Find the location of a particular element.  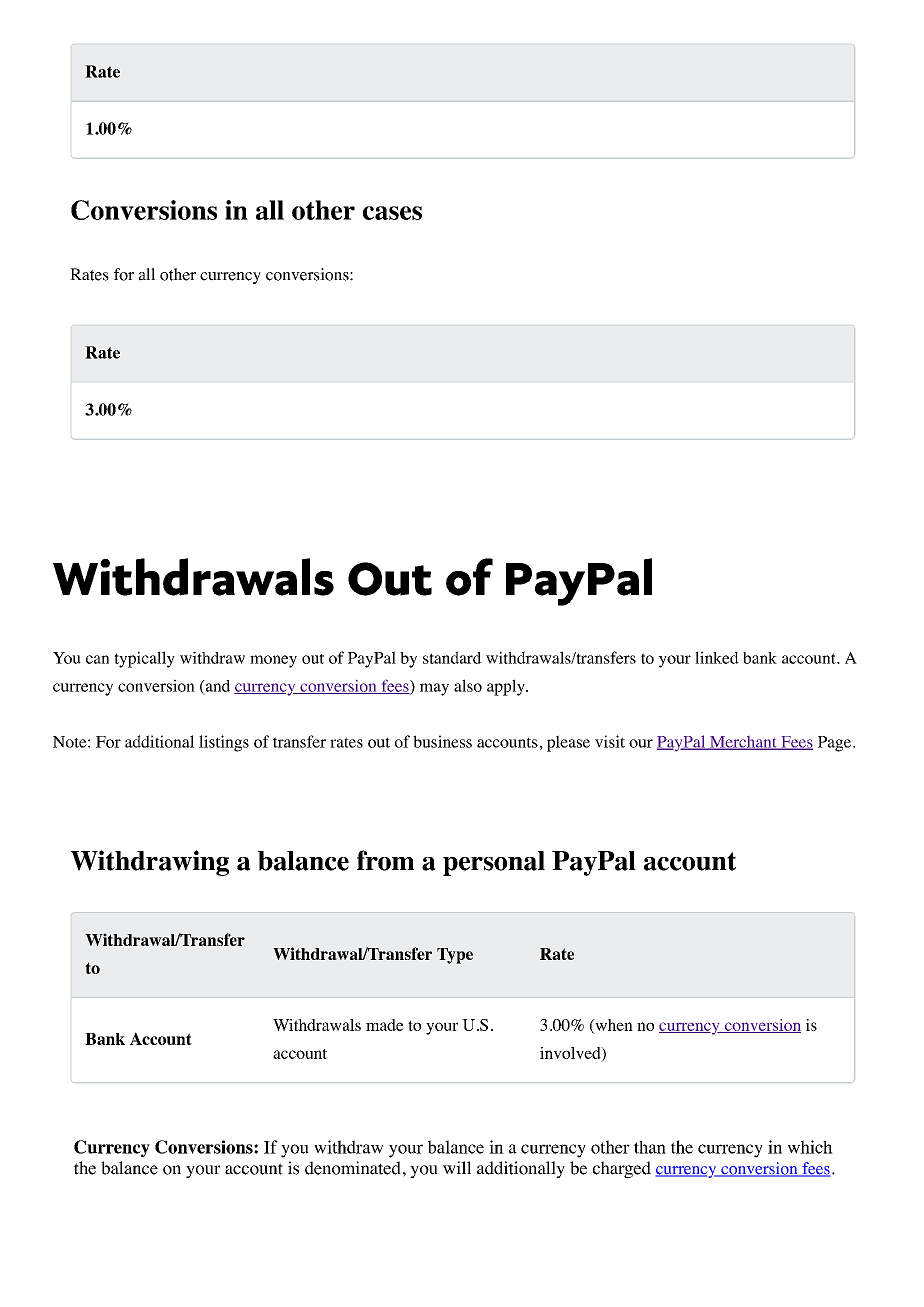

will is located at coordinates (457, 1167).
